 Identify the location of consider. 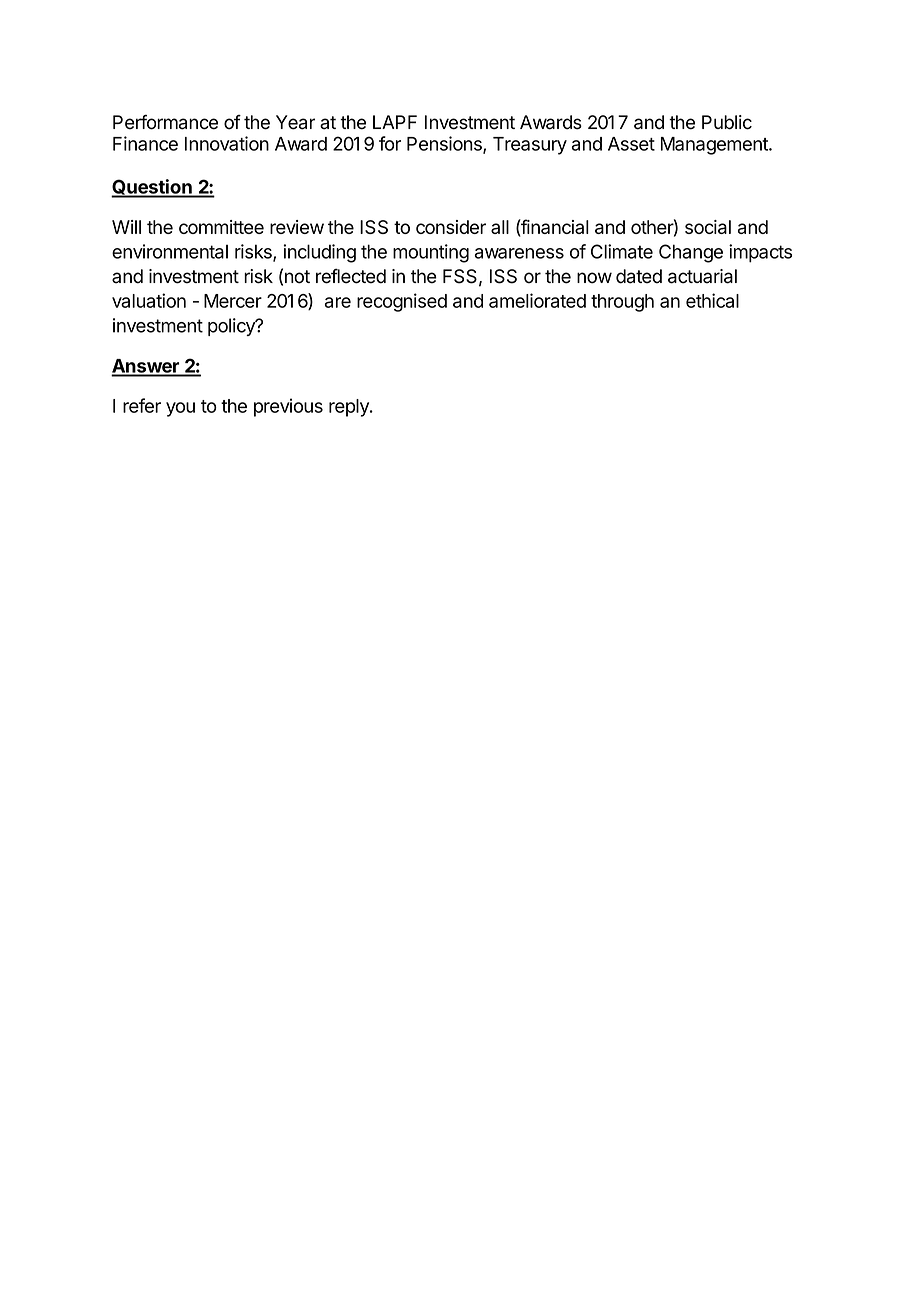
(451, 227).
